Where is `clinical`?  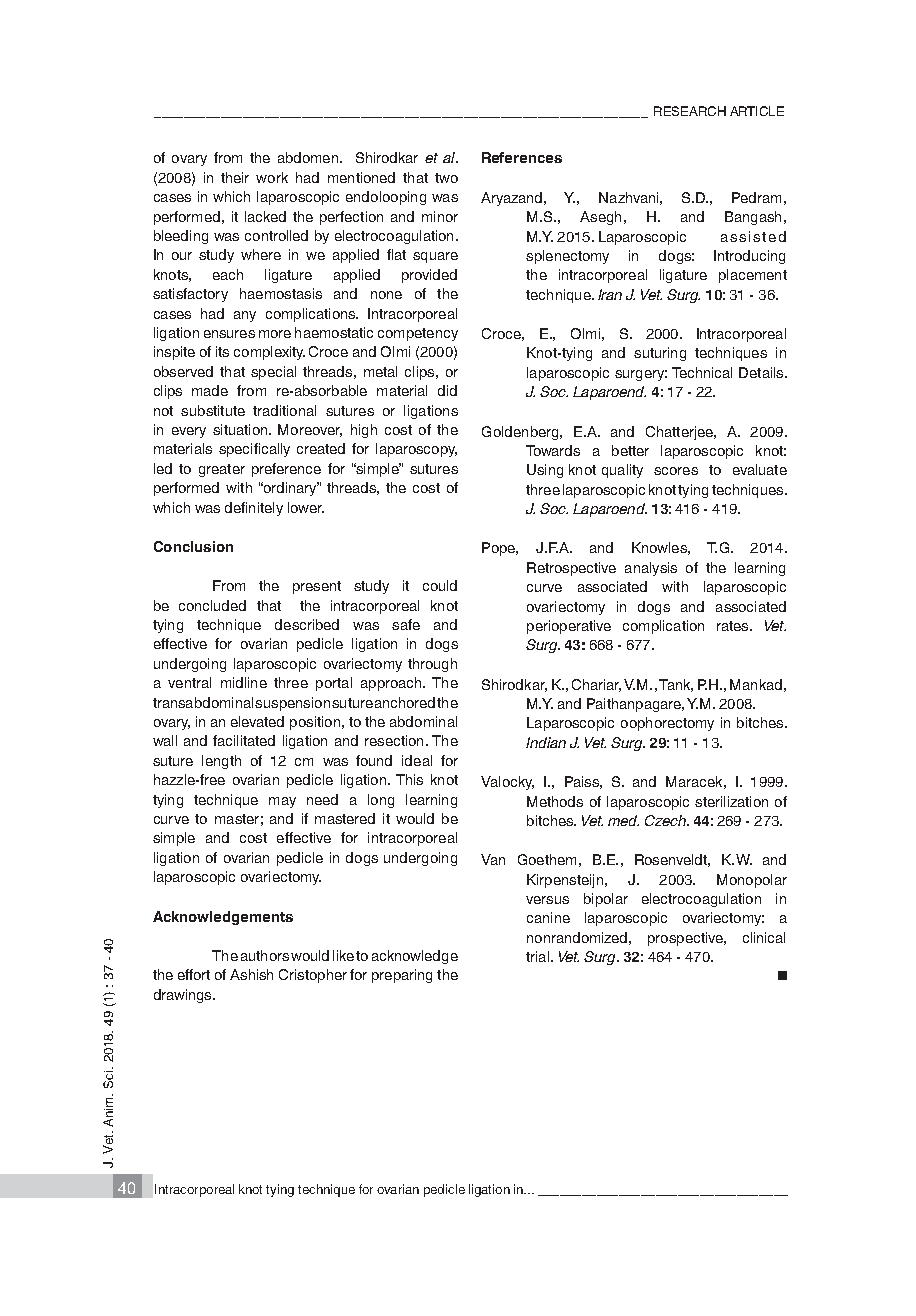 clinical is located at coordinates (764, 937).
